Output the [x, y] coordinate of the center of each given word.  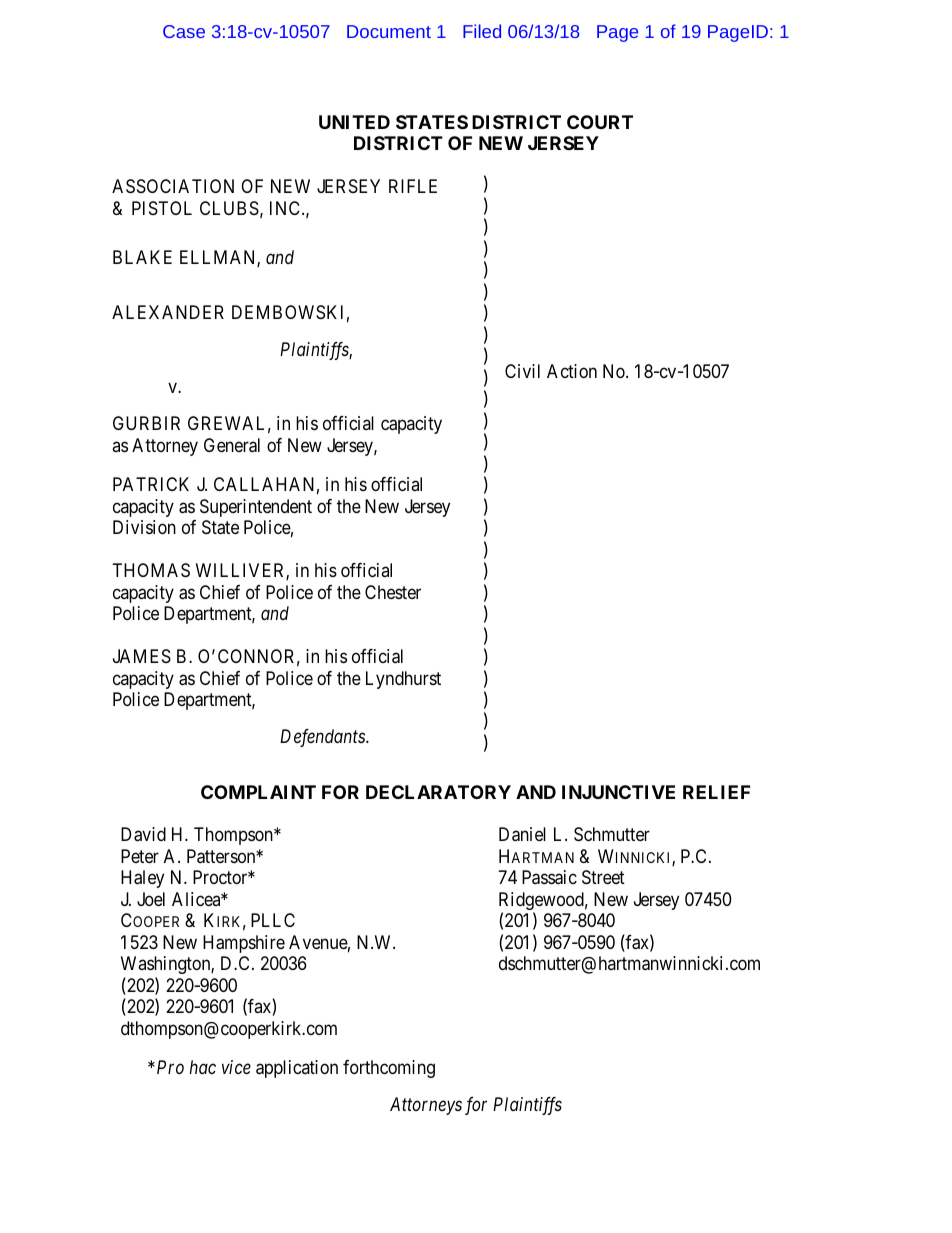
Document [389, 31]
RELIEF [716, 792]
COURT [600, 122]
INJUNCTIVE [618, 792]
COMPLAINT [258, 792]
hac [203, 1067]
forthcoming [389, 1069]
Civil [522, 371]
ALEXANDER [168, 312]
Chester [393, 592]
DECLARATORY [438, 792]
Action [572, 371]
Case [184, 31]
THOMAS [151, 570]
